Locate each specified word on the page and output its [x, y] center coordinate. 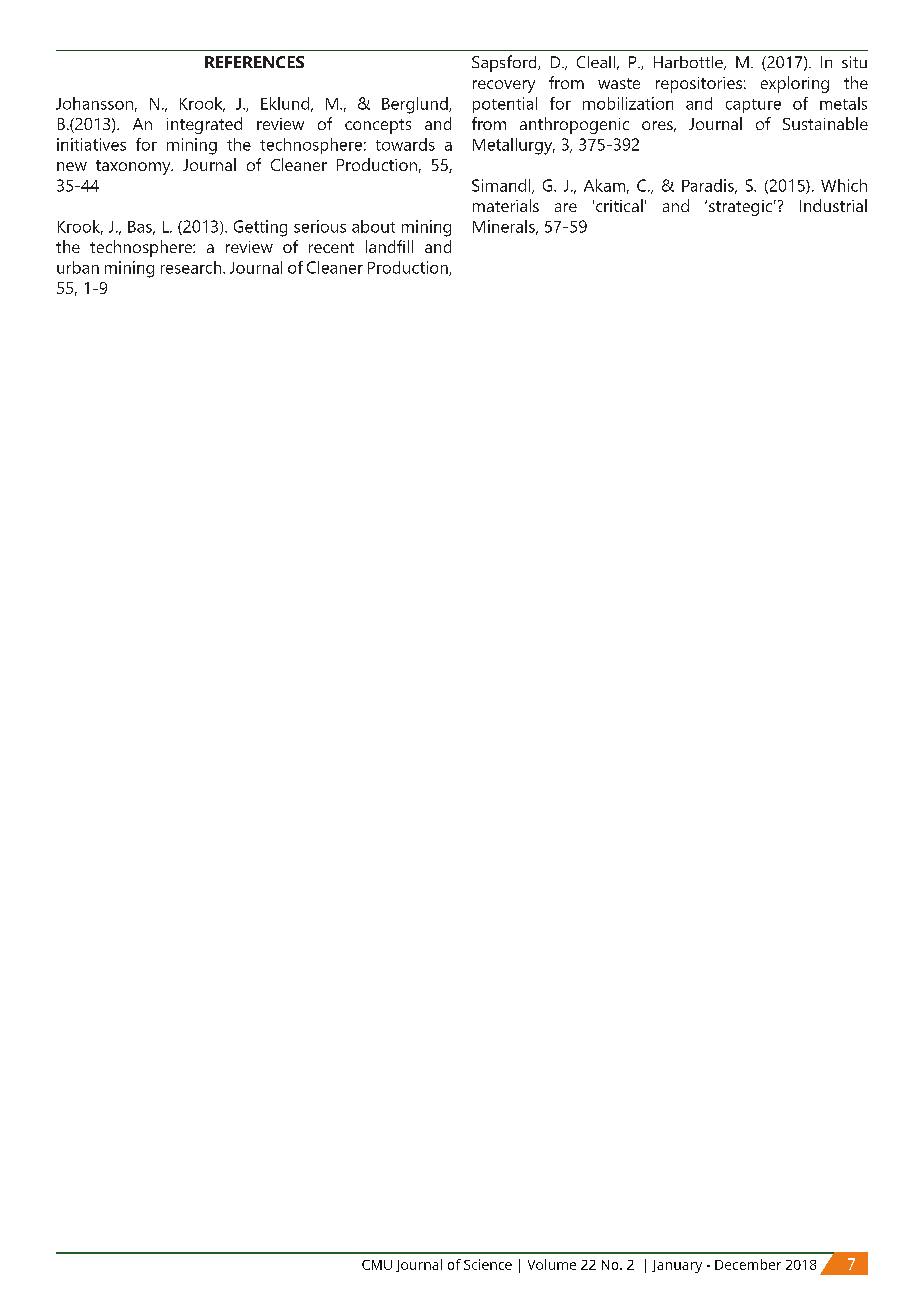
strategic [740, 208]
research [192, 267]
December [748, 1264]
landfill [389, 246]
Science [488, 1264]
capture [753, 106]
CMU [377, 1265]
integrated [204, 125]
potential [505, 105]
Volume [552, 1264]
